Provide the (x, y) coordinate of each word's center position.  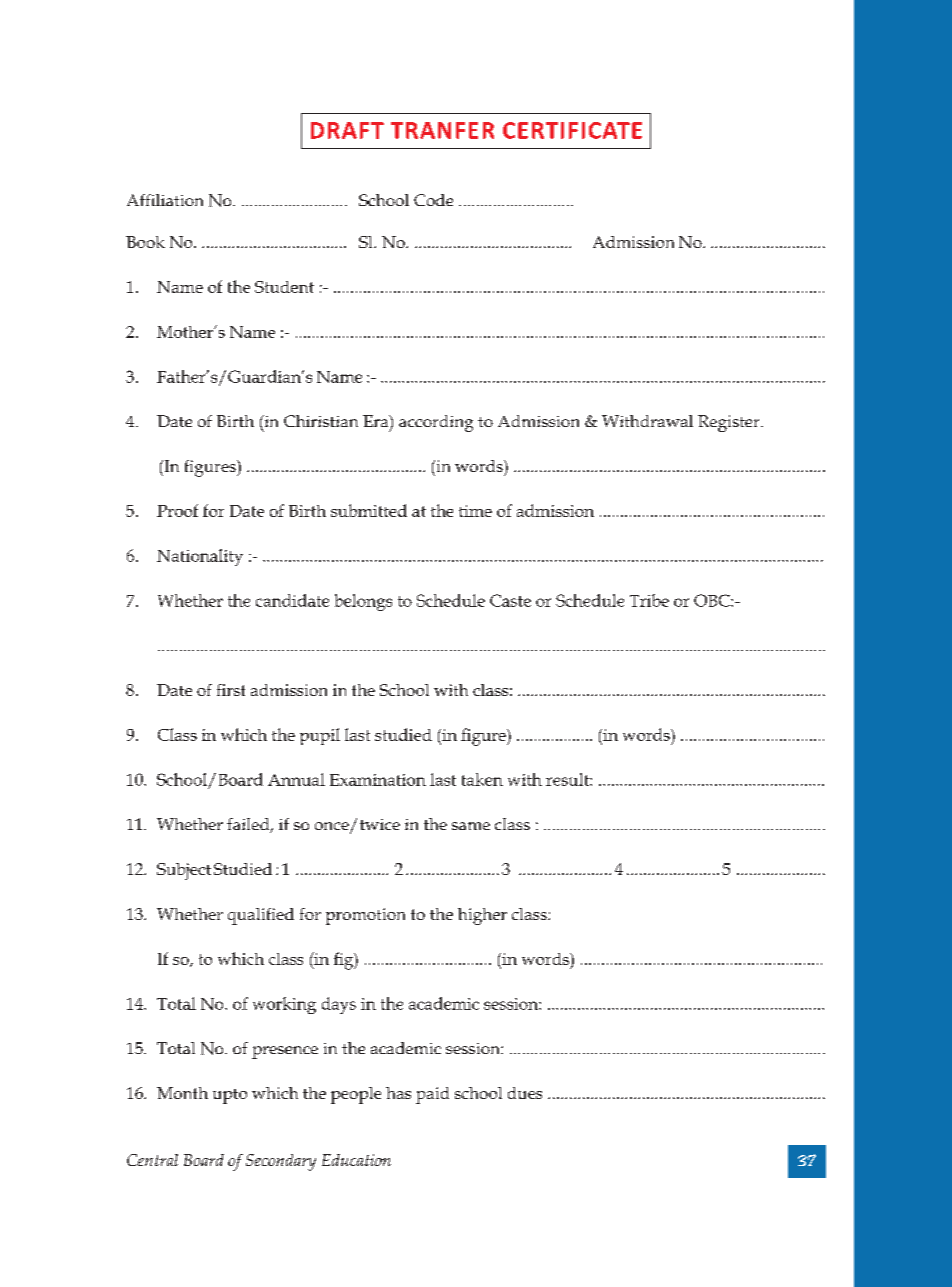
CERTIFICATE (572, 130)
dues (525, 1093)
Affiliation (165, 200)
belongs (363, 602)
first (231, 690)
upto (230, 1096)
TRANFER (442, 130)
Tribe (649, 600)
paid (432, 1095)
